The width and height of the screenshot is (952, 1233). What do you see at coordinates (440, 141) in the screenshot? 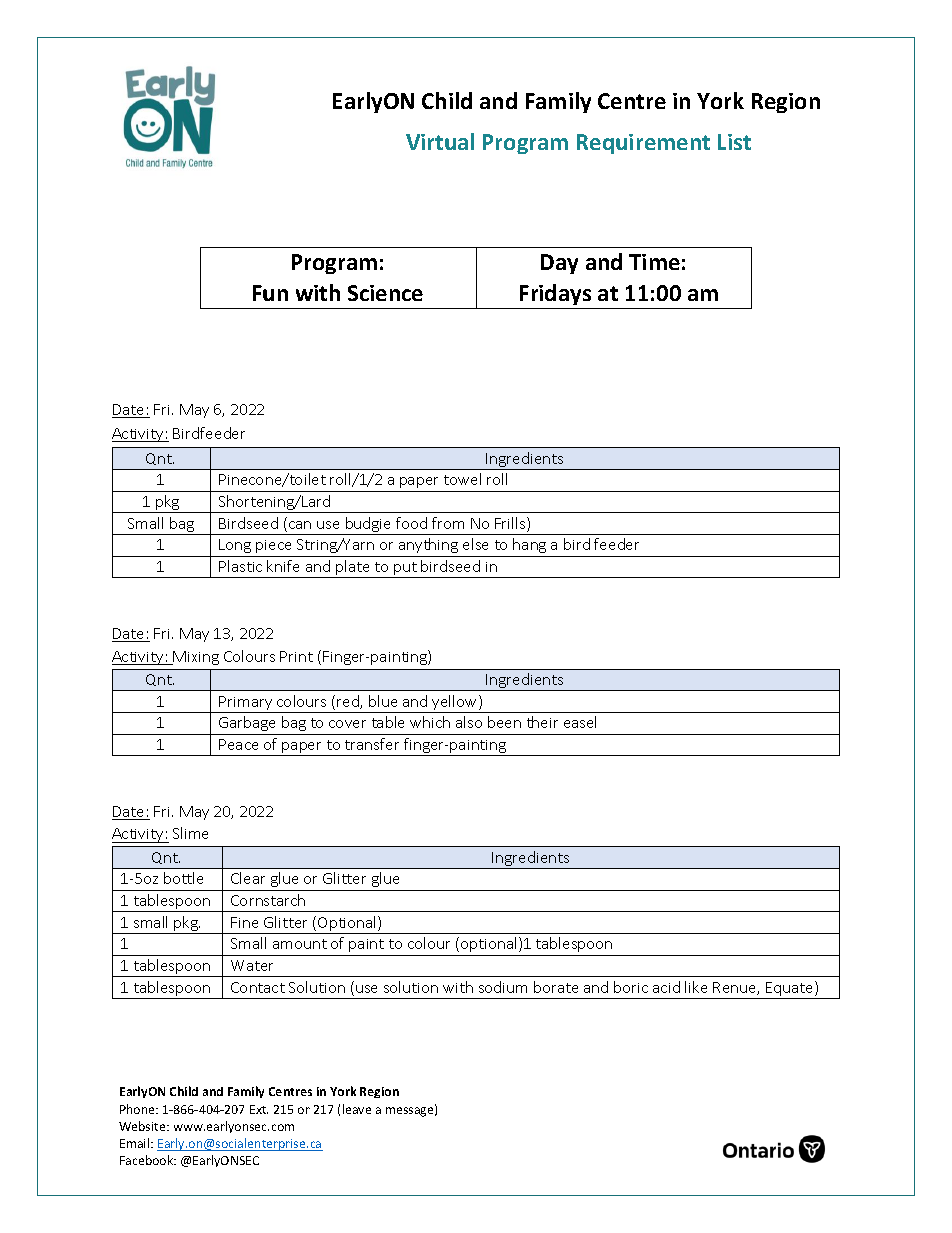
I see `Virtual` at bounding box center [440, 141].
